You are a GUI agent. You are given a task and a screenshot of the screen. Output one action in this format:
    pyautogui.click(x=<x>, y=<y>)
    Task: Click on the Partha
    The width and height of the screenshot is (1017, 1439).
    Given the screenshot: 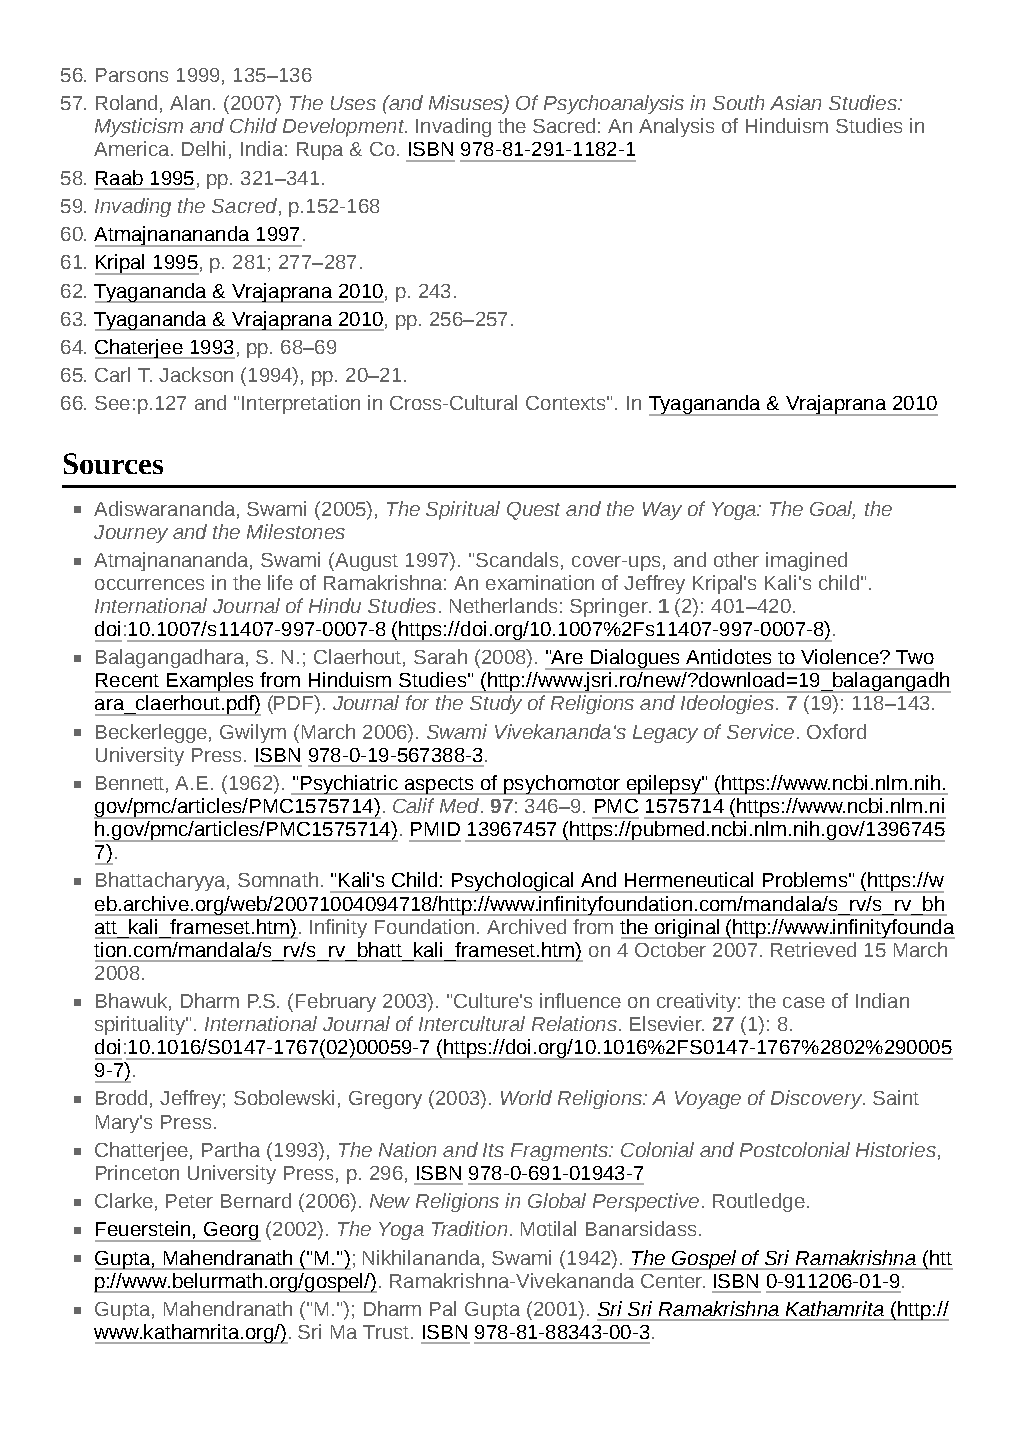 What is the action you would take?
    pyautogui.click(x=231, y=1149)
